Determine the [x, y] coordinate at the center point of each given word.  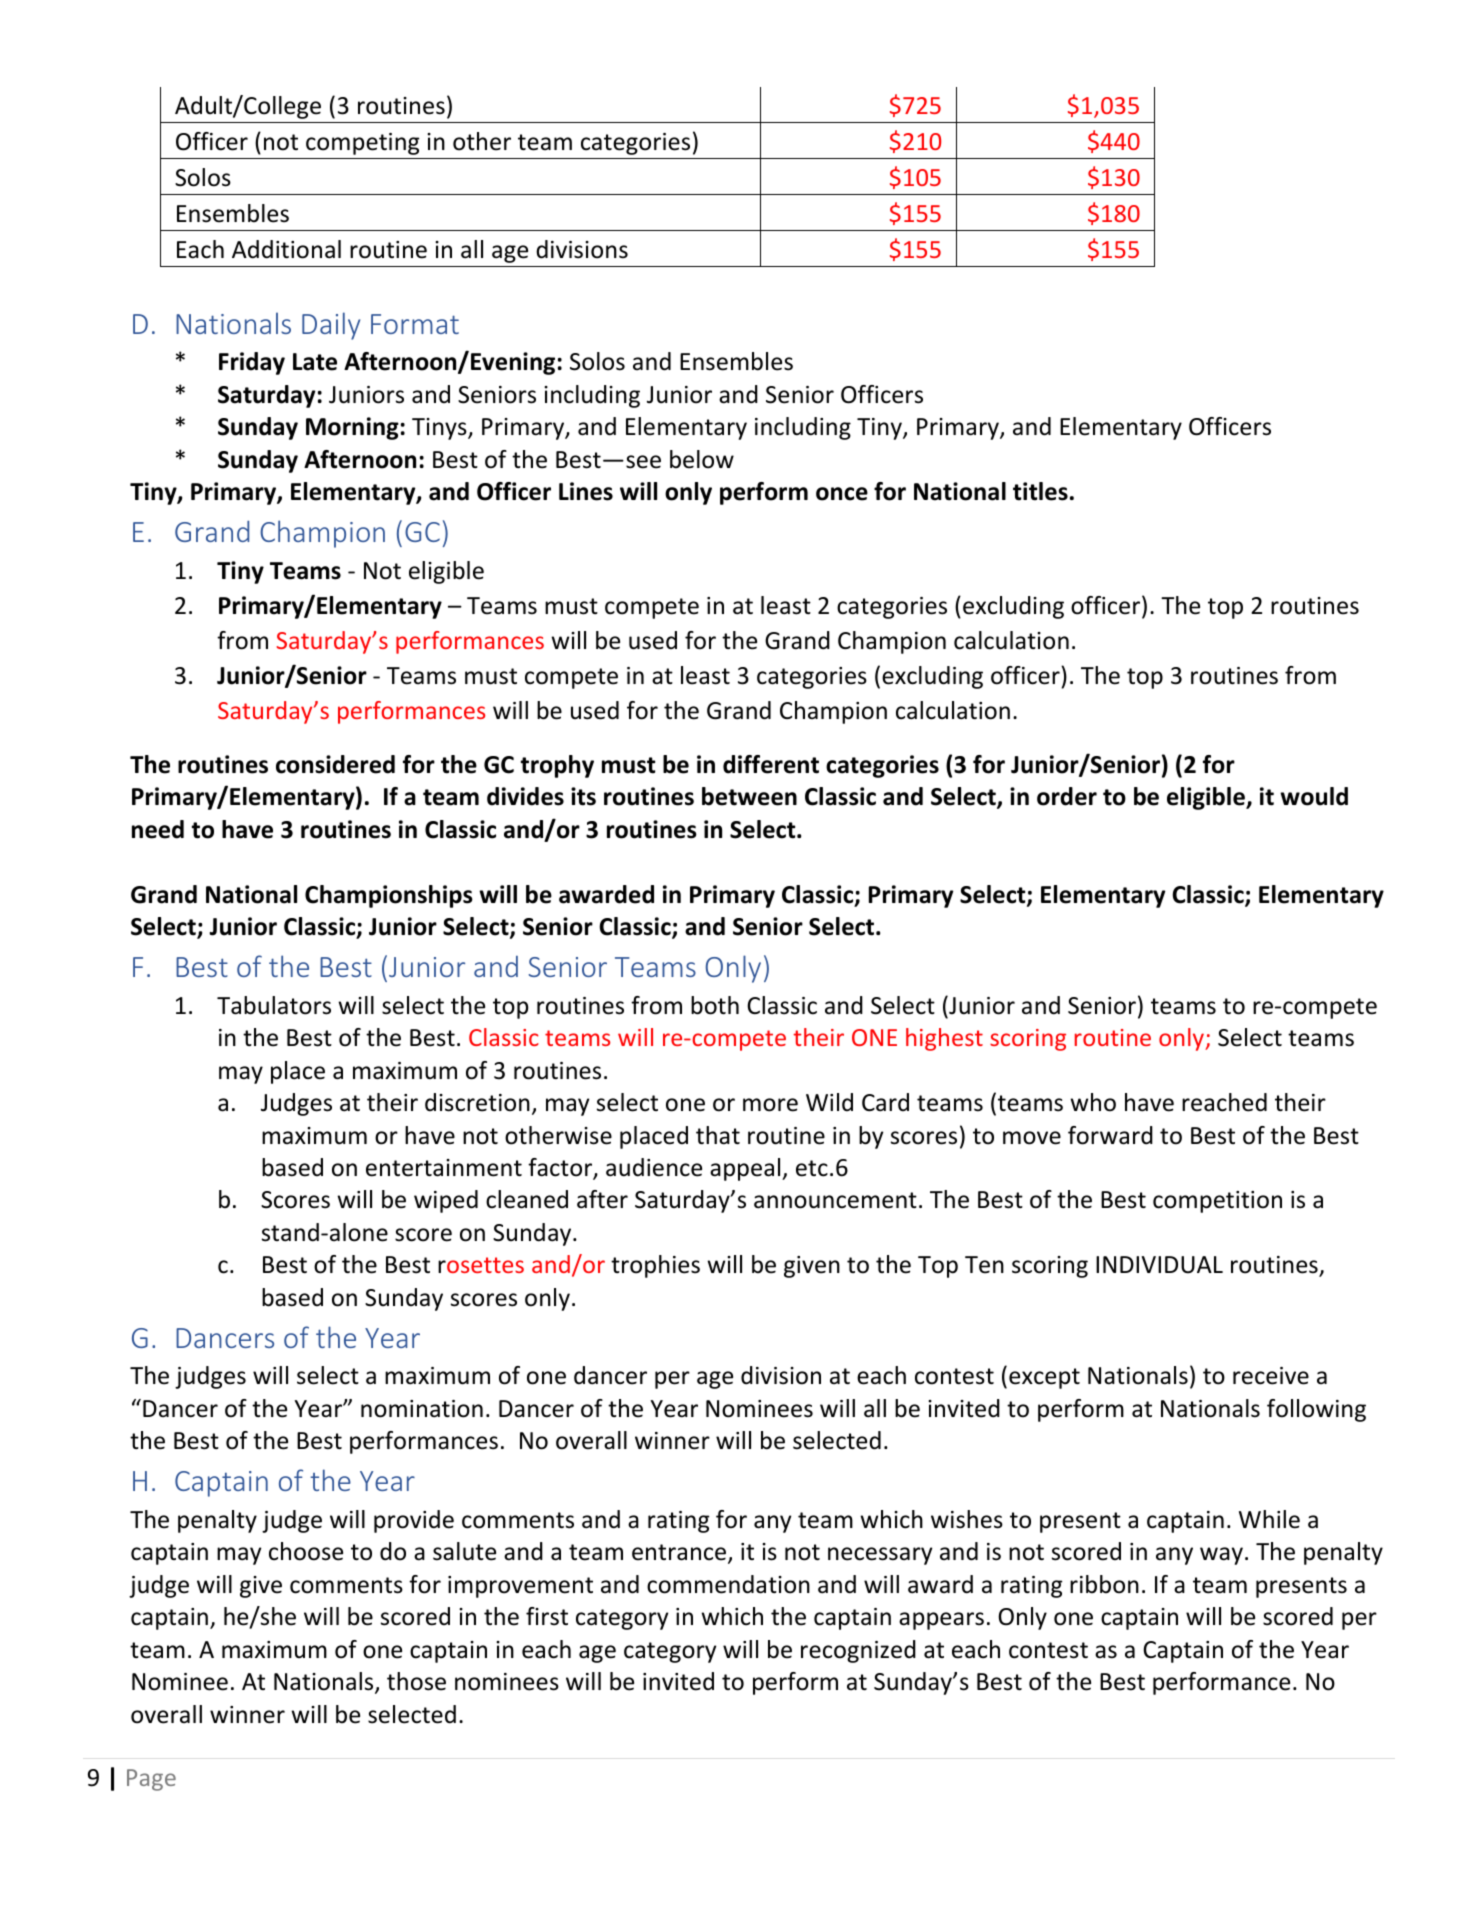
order [1067, 796]
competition [1217, 1202]
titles [1040, 491]
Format [415, 324]
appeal [746, 1169]
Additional [286, 249]
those [416, 1681]
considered [335, 764]
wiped [446, 1201]
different [771, 764]
